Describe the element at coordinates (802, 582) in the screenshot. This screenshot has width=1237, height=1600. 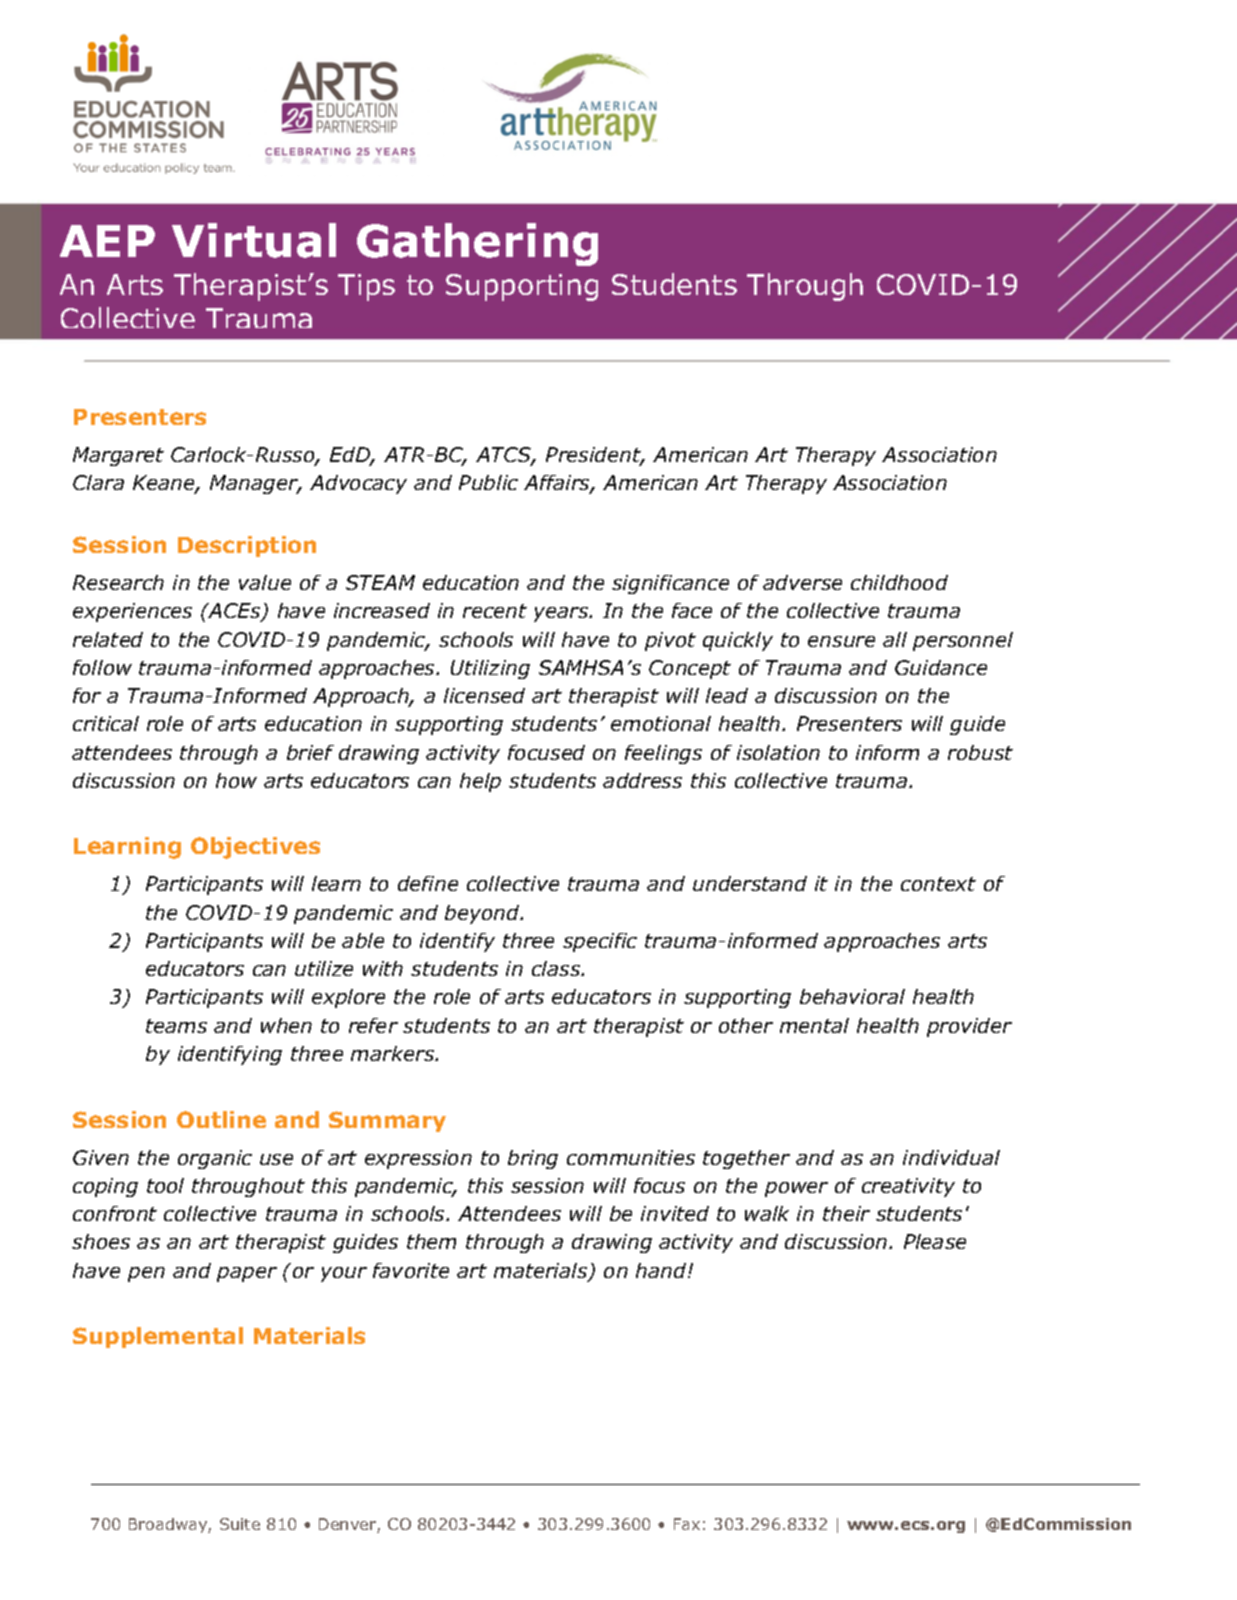
I see `adverse` at that location.
